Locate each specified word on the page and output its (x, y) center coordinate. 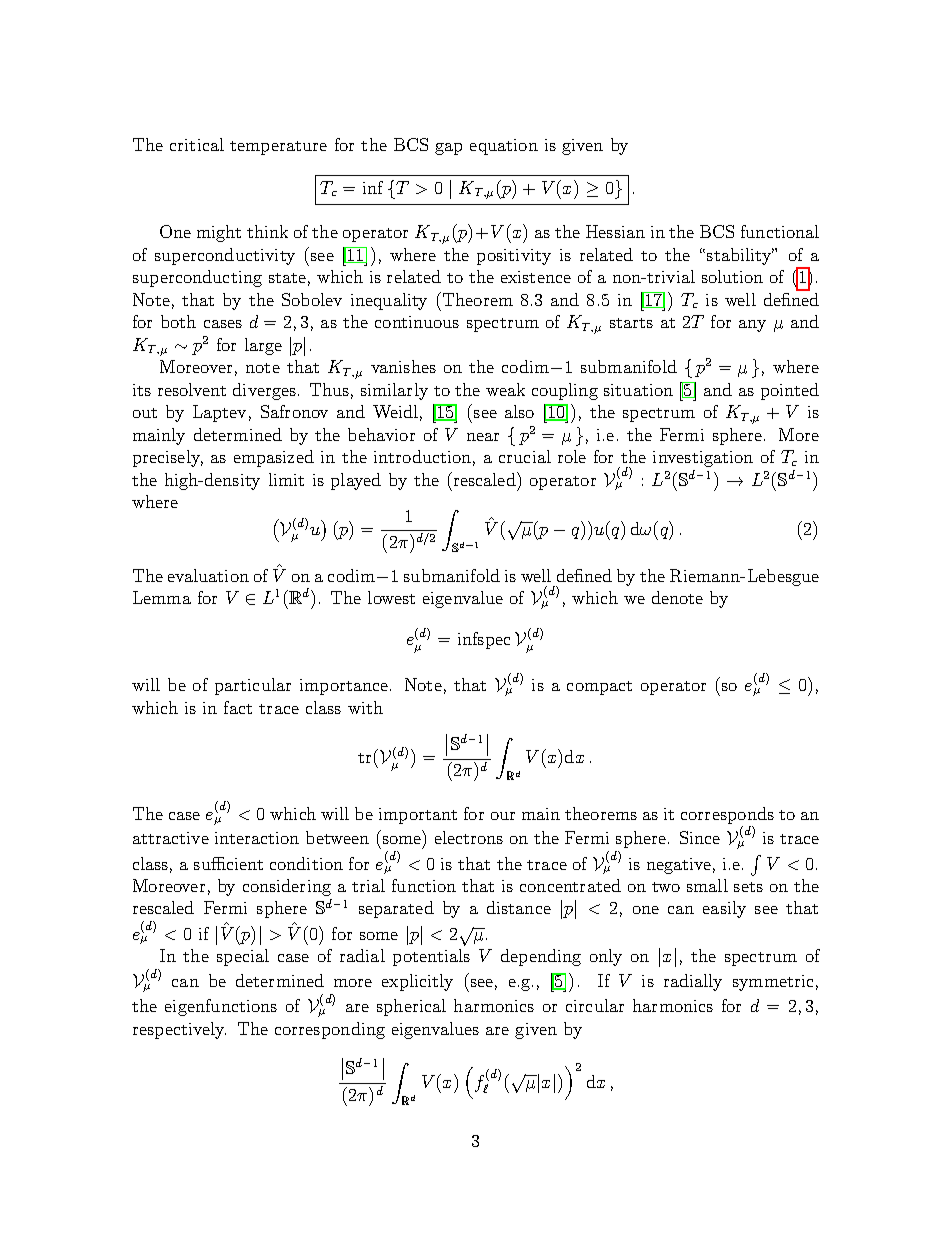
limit (286, 479)
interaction (257, 838)
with (365, 707)
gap (448, 149)
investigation (703, 459)
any (752, 326)
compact (599, 688)
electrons (469, 837)
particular (253, 686)
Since (700, 837)
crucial (525, 456)
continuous (417, 322)
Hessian (615, 231)
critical (197, 144)
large (263, 346)
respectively (179, 1030)
